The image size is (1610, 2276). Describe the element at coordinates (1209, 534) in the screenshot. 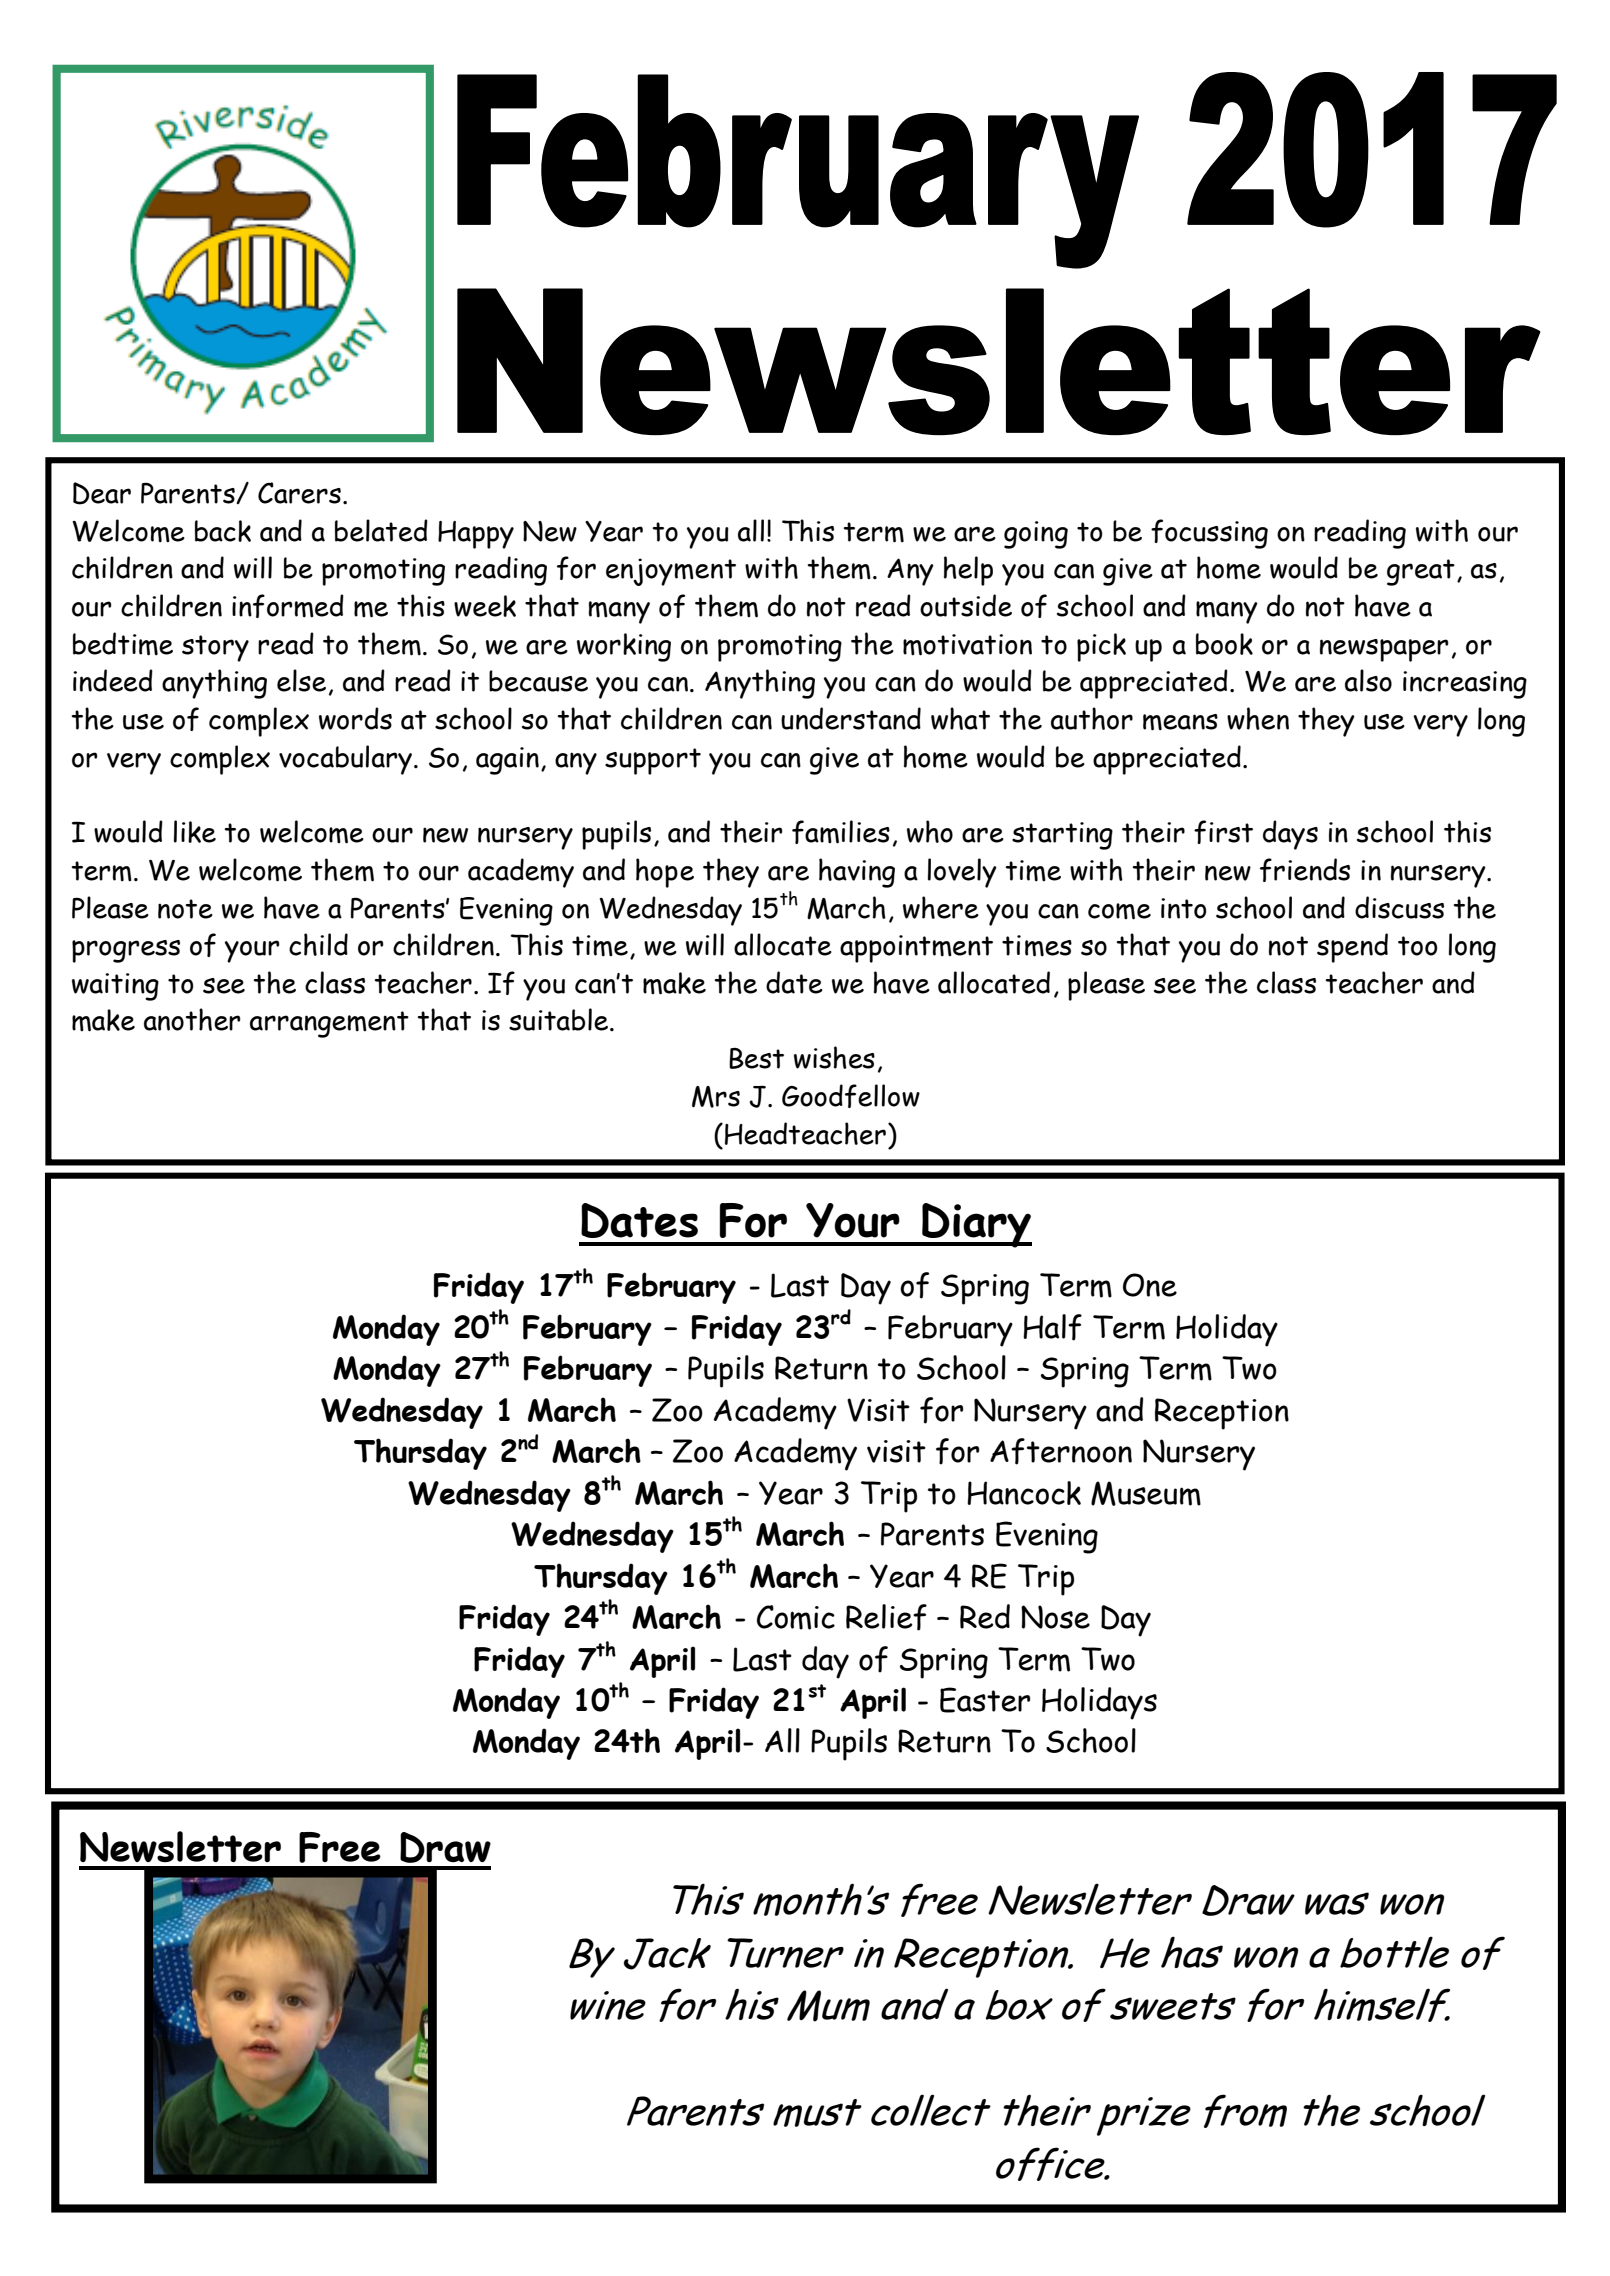

I see `focussing` at that location.
